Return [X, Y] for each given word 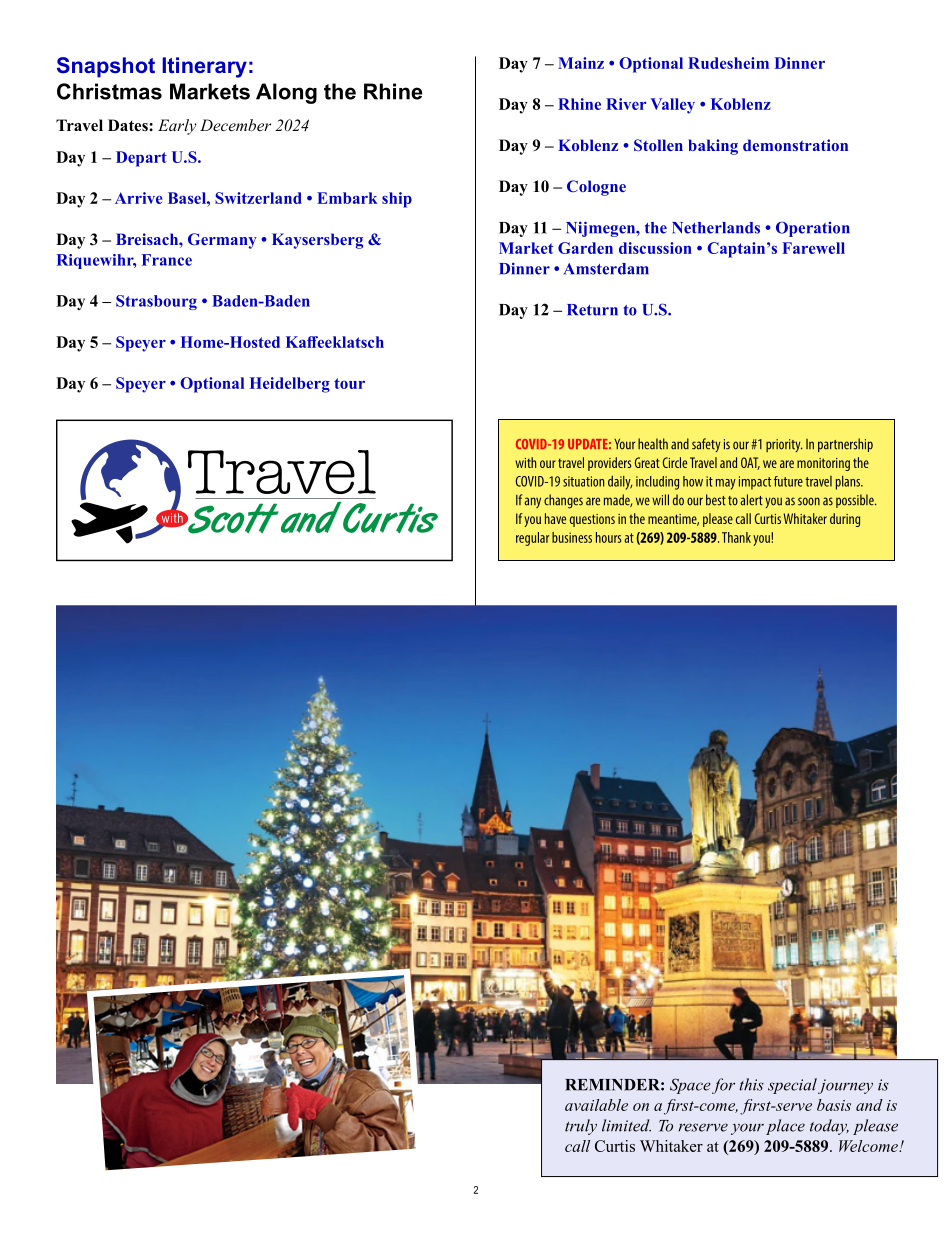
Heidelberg [290, 385]
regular [533, 539]
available [596, 1105]
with [525, 462]
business [572, 537]
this [751, 1084]
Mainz [581, 63]
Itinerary [204, 67]
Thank [736, 537]
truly [581, 1127]
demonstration [795, 145]
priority [784, 445]
